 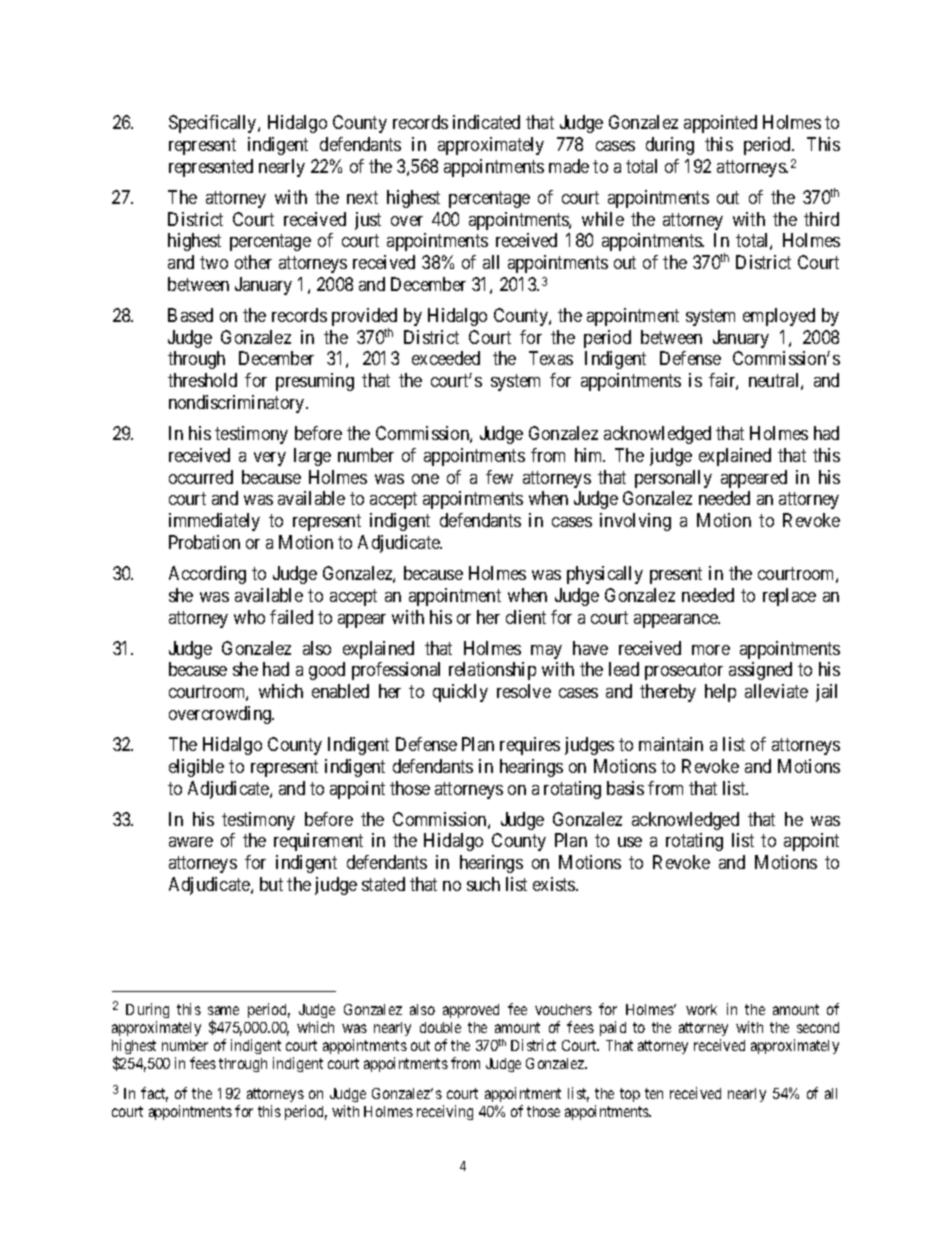 What do you see at coordinates (625, 788) in the page?
I see `basis` at bounding box center [625, 788].
